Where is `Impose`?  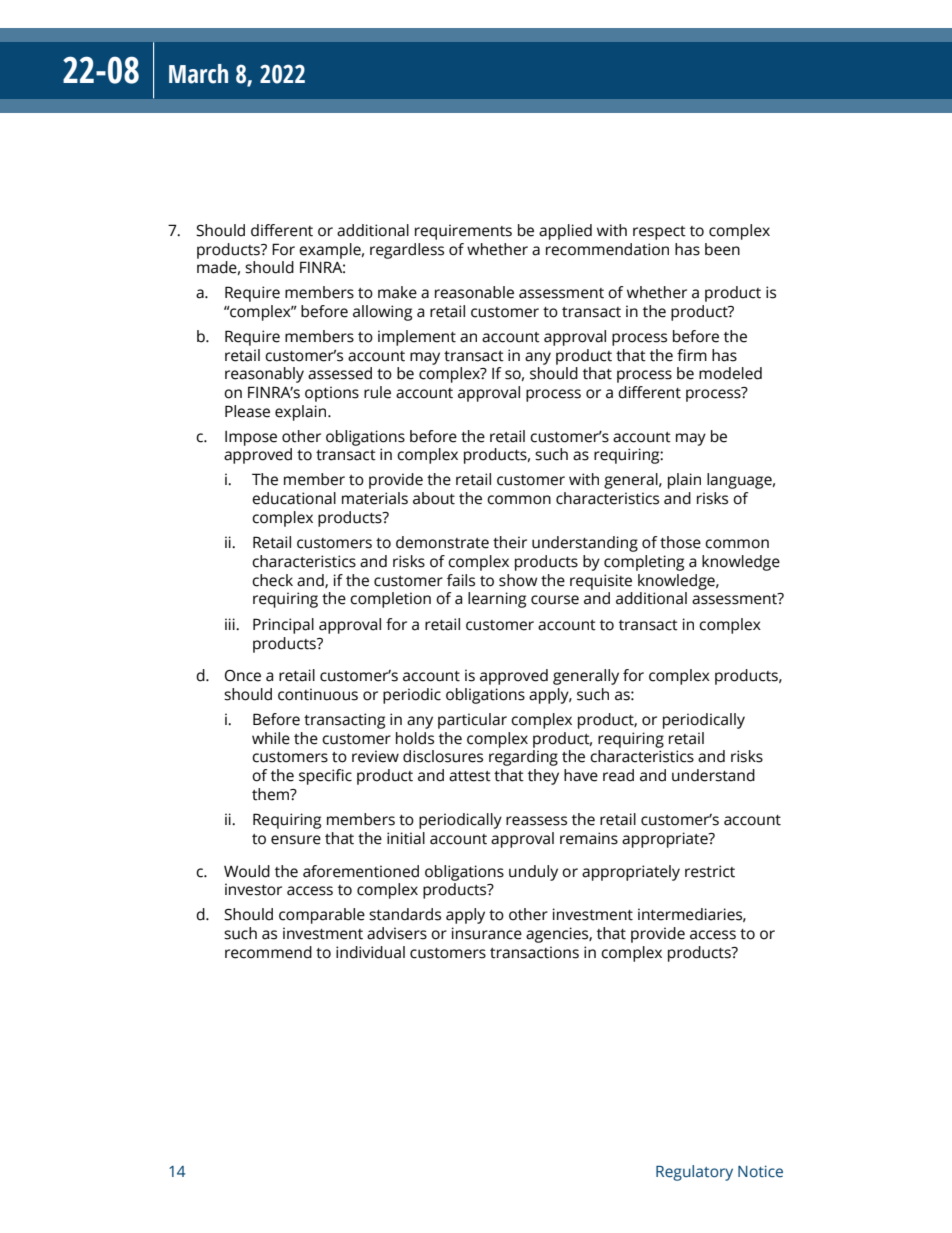 Impose is located at coordinates (251, 438).
